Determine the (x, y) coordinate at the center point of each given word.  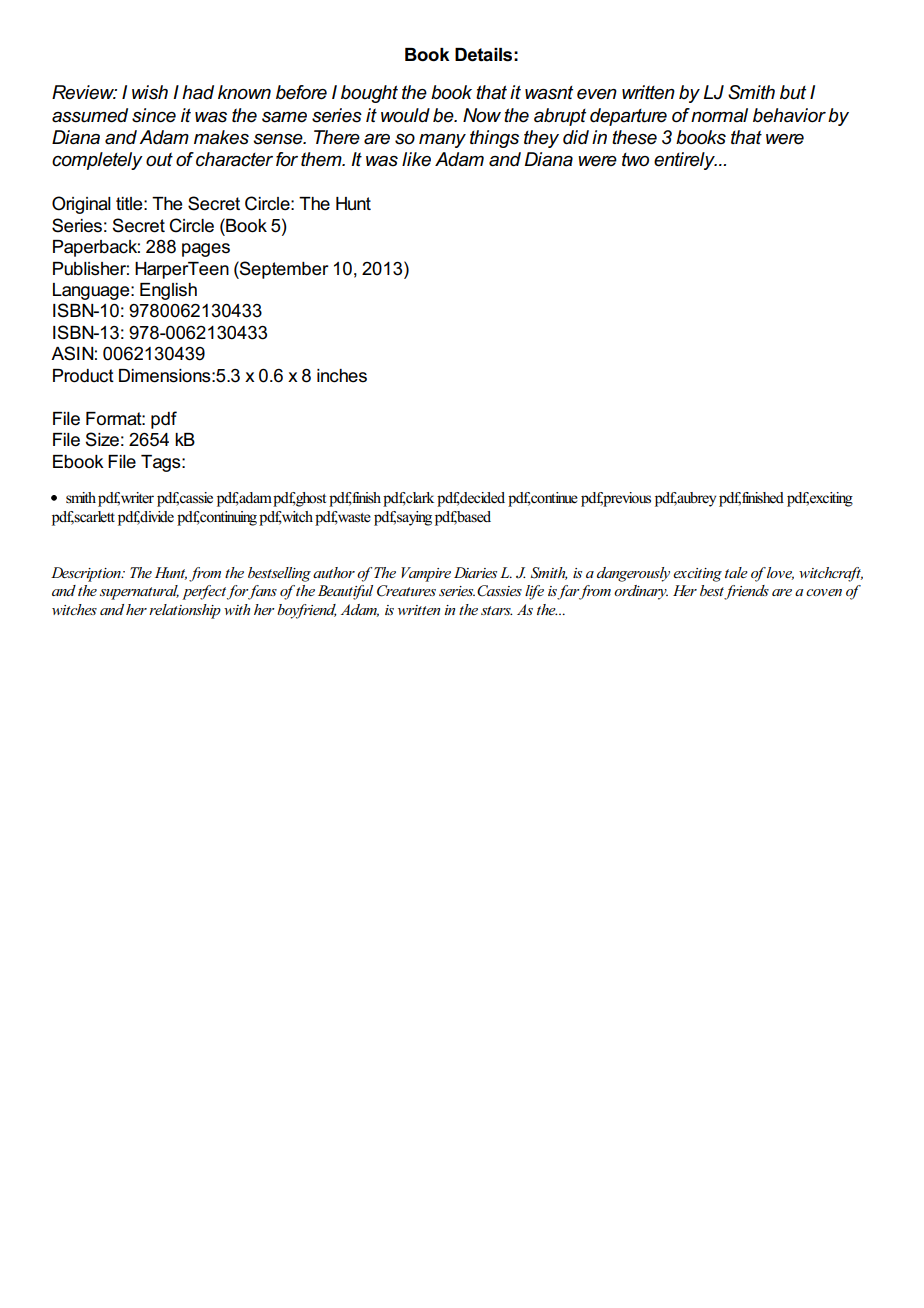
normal (719, 115)
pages (206, 250)
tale (736, 572)
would (405, 115)
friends (746, 592)
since (154, 115)
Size (102, 439)
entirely (685, 161)
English (168, 291)
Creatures (406, 591)
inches (342, 376)
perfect (204, 592)
